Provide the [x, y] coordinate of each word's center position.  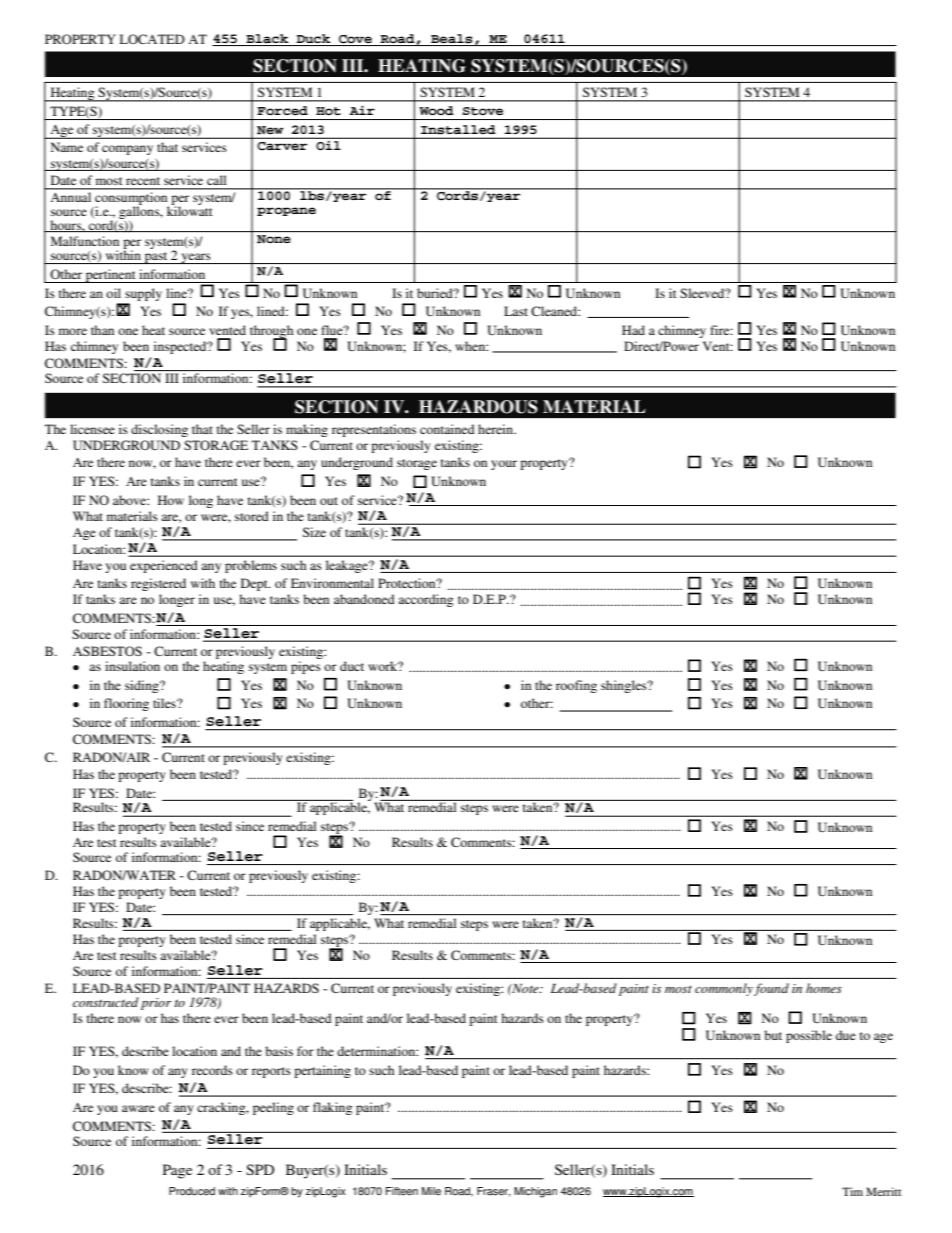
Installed [458, 130]
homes [824, 988]
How [171, 500]
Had [633, 330]
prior [156, 1004]
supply [143, 294]
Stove [483, 111]
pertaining [322, 1071]
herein [496, 429]
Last [516, 311]
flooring [126, 704]
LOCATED [152, 39]
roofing [576, 686]
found [771, 989]
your [504, 465]
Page [177, 1171]
